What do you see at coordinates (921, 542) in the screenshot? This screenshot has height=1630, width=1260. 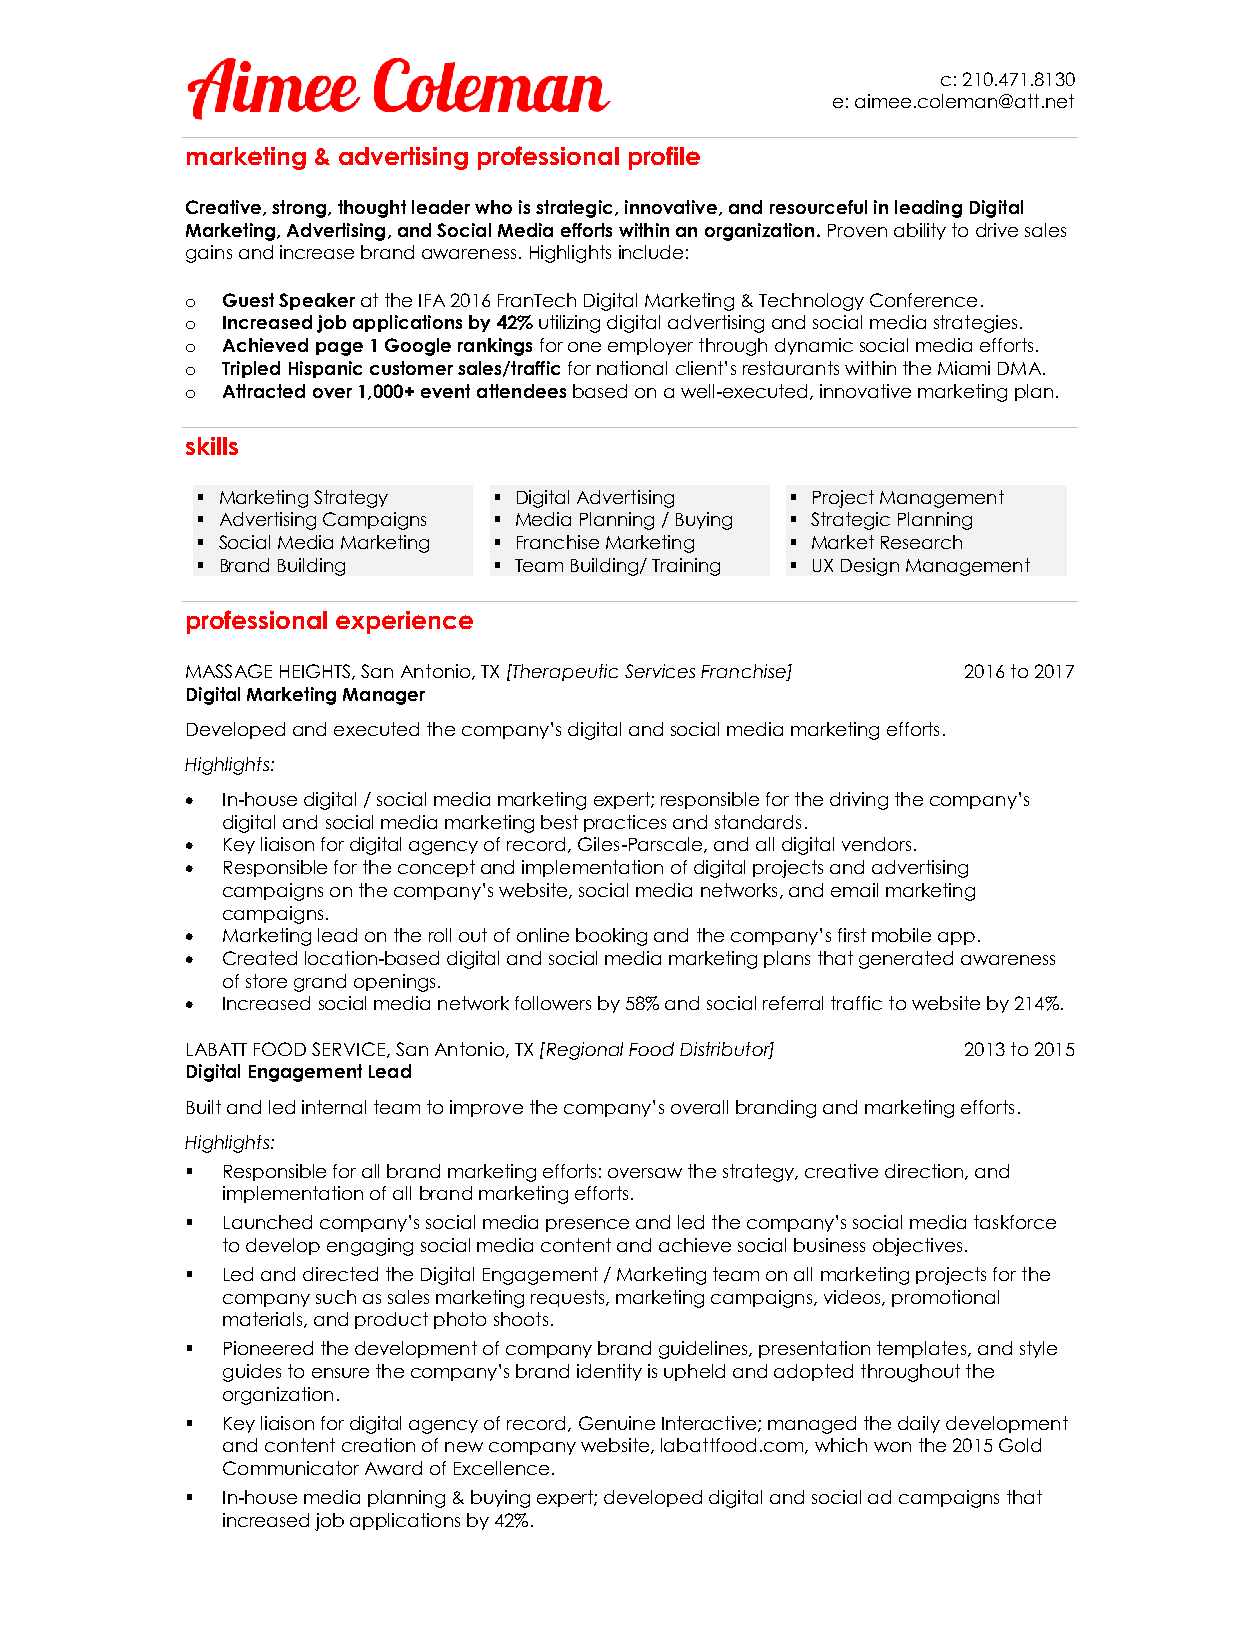 I see `Research` at bounding box center [921, 542].
